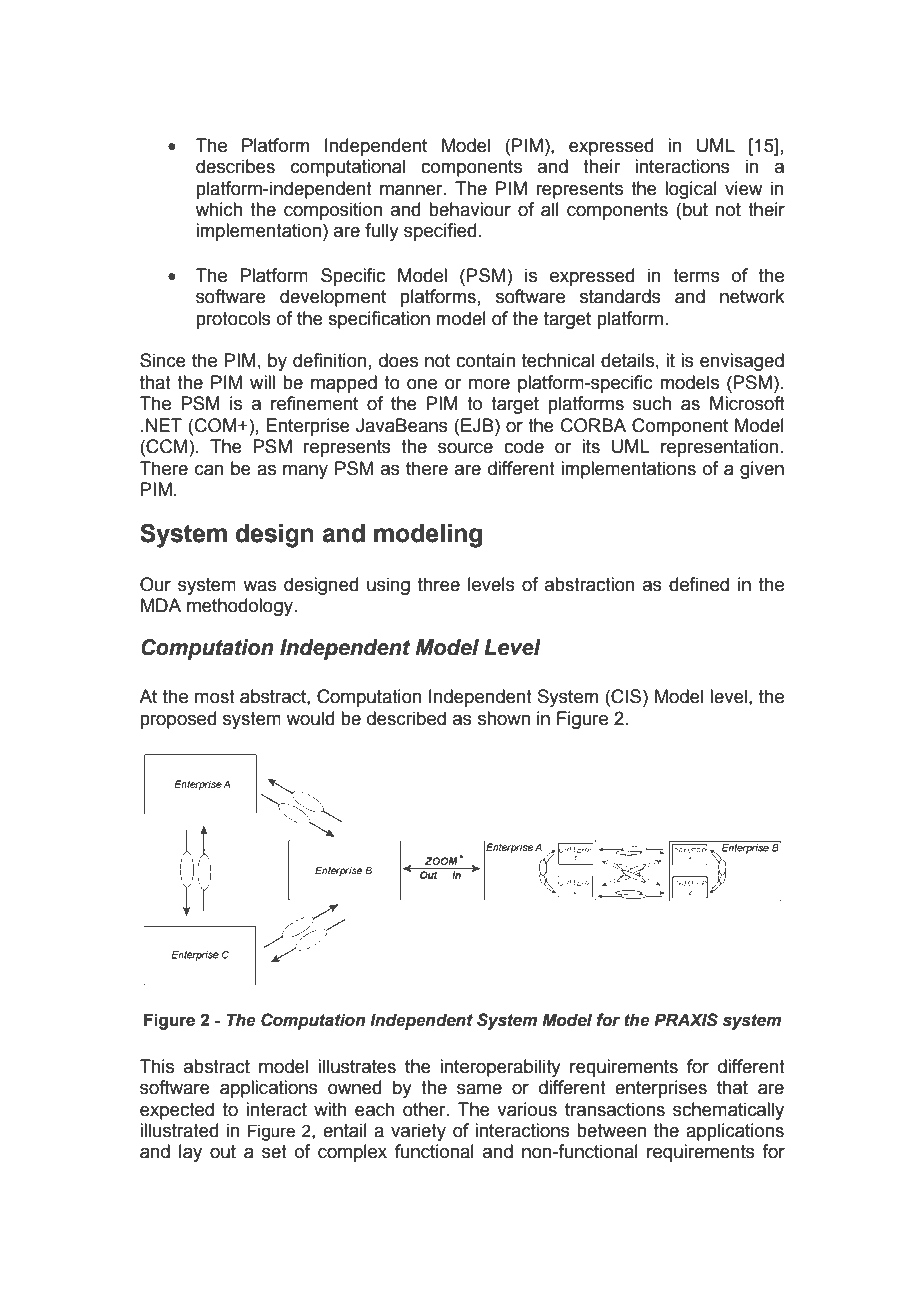 The height and width of the page is (1308, 924). Describe the element at coordinates (470, 209) in the page. I see `behaviour` at that location.
